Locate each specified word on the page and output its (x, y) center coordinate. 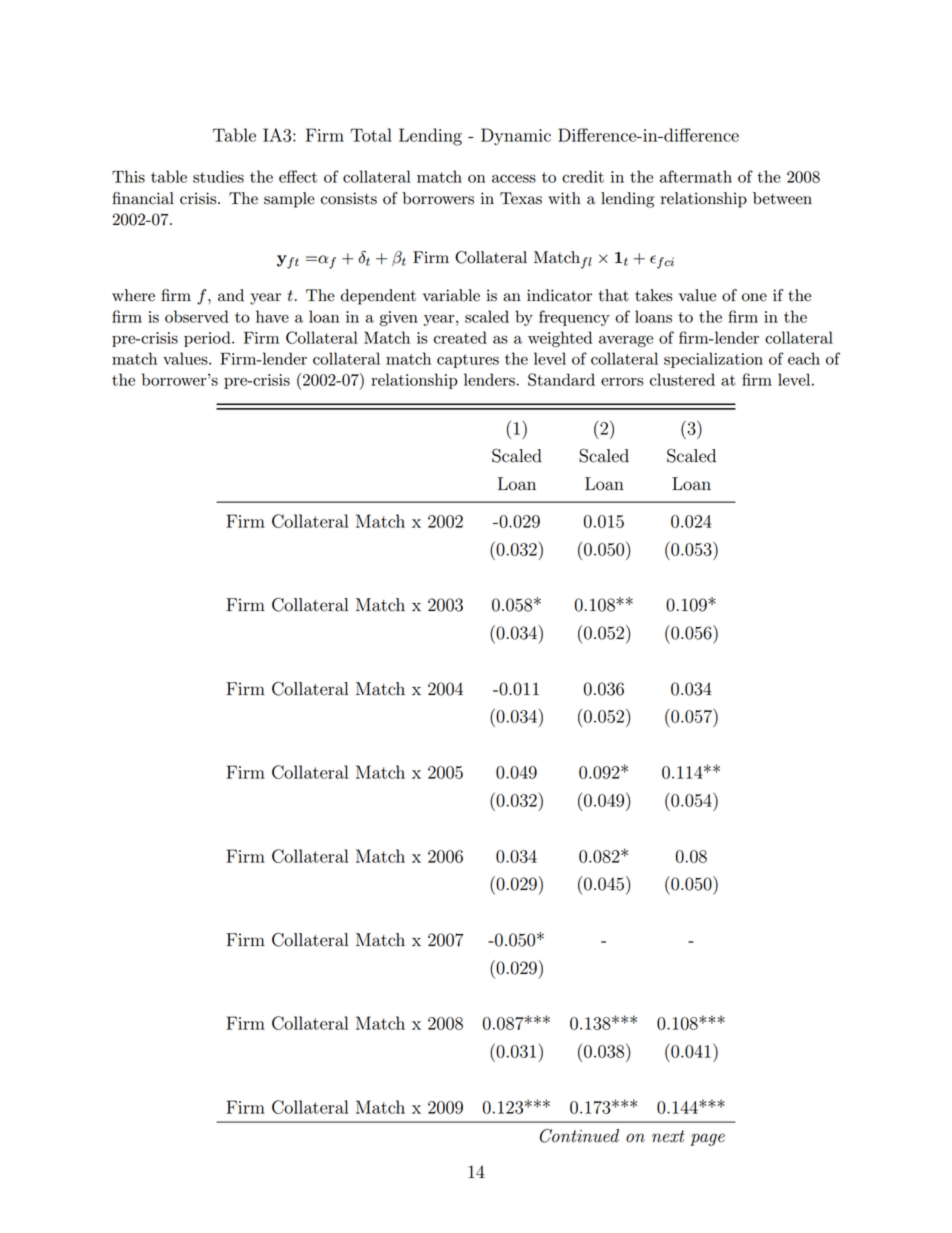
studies (218, 176)
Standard (561, 379)
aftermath (696, 176)
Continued (579, 1135)
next (668, 1136)
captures (468, 361)
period (208, 339)
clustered (682, 379)
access (514, 179)
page (707, 1139)
